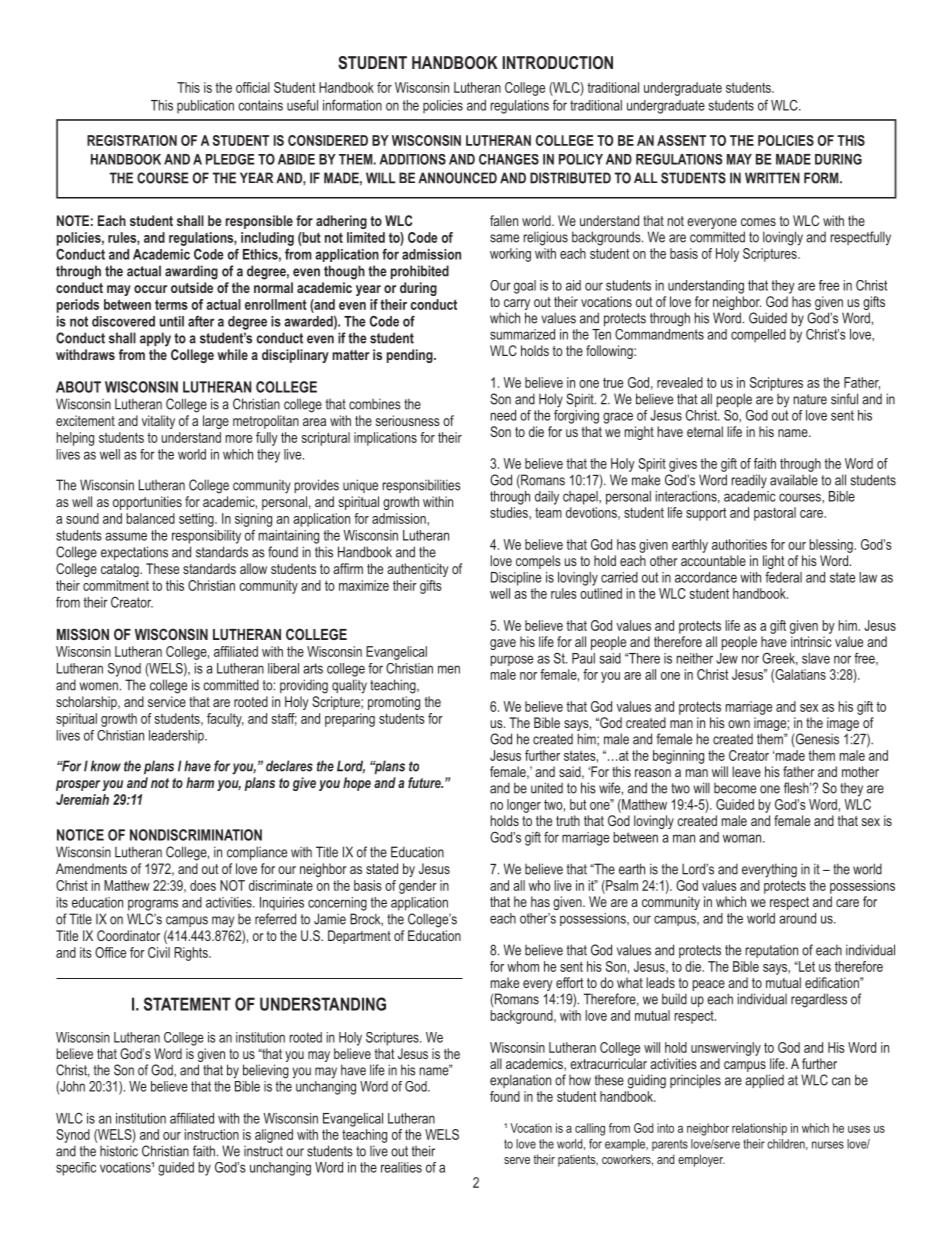 This screenshot has width=952, height=1233. Describe the element at coordinates (119, 1151) in the screenshot. I see `historic` at that location.
